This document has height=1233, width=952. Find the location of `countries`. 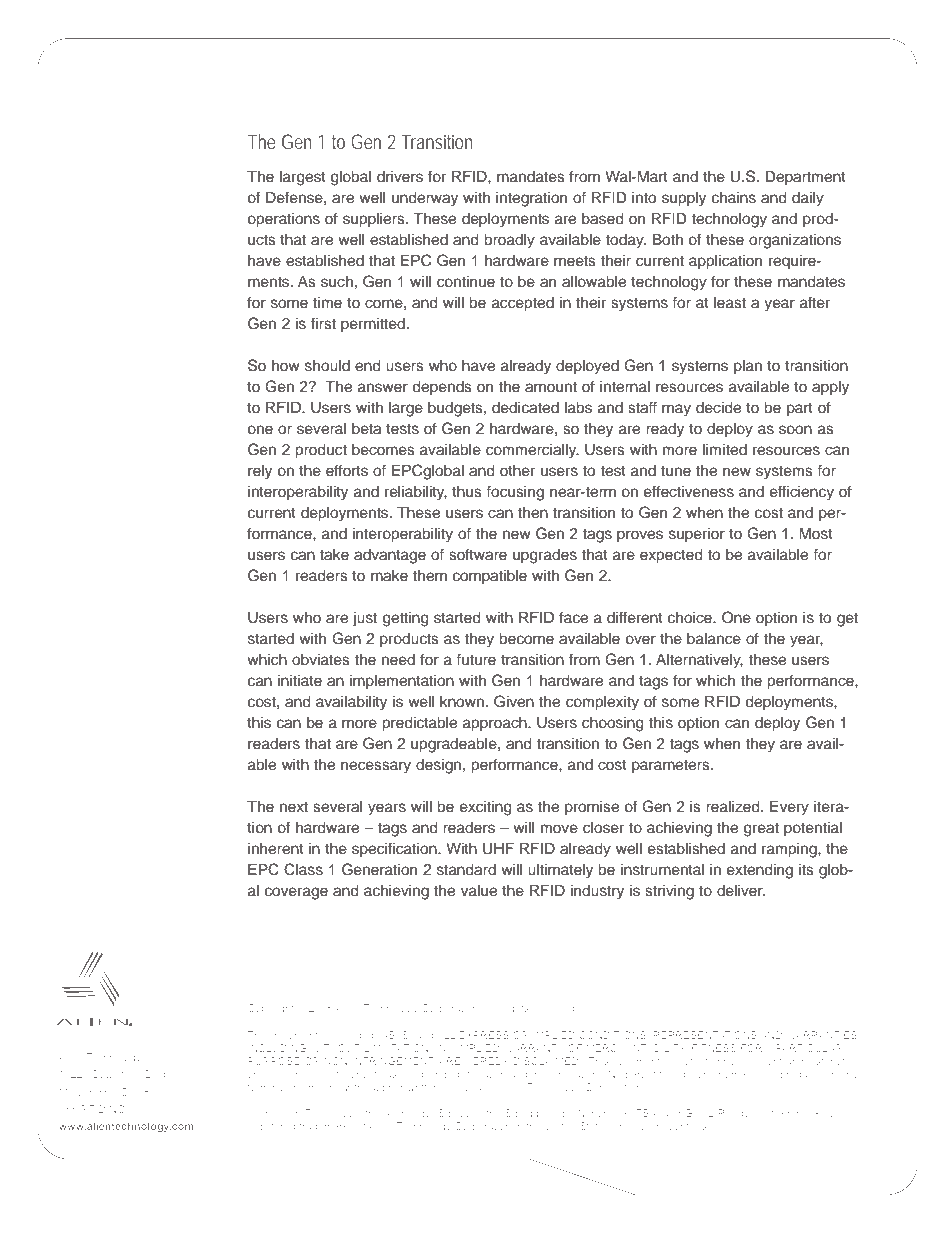

countries is located at coordinates (686, 1126).
